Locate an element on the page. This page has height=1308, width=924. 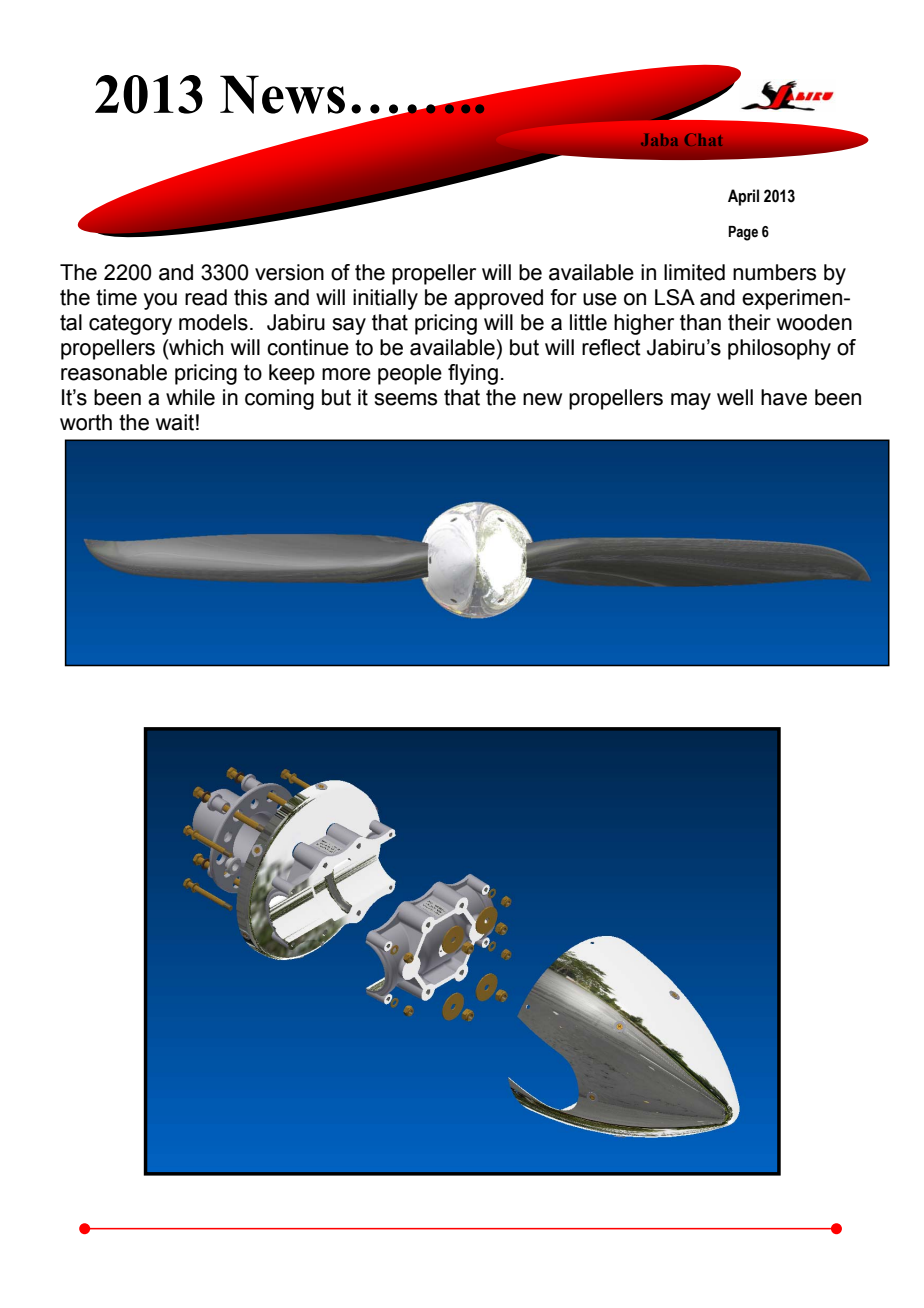
seems is located at coordinates (405, 399).
